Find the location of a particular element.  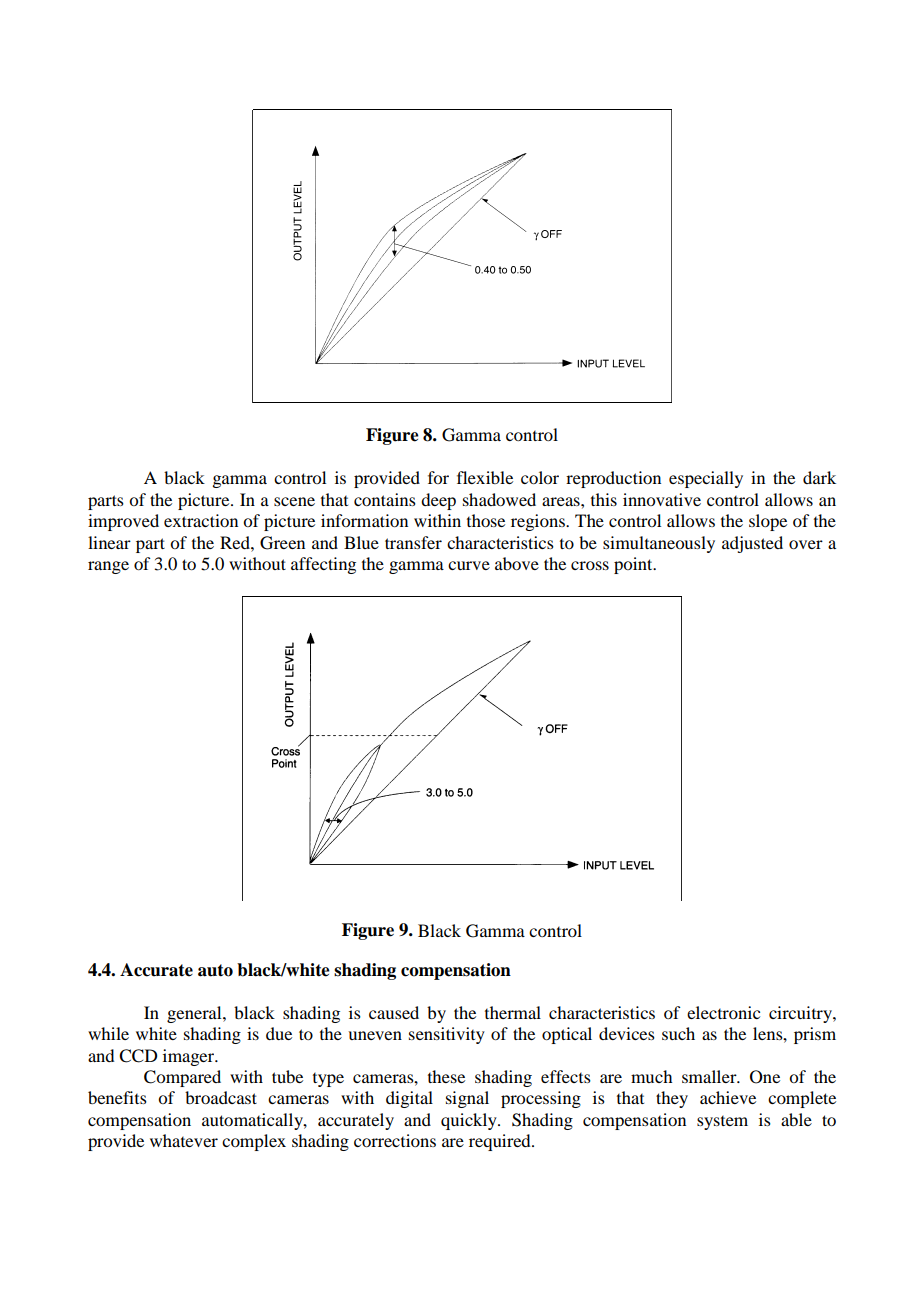

thermal is located at coordinates (513, 1012).
